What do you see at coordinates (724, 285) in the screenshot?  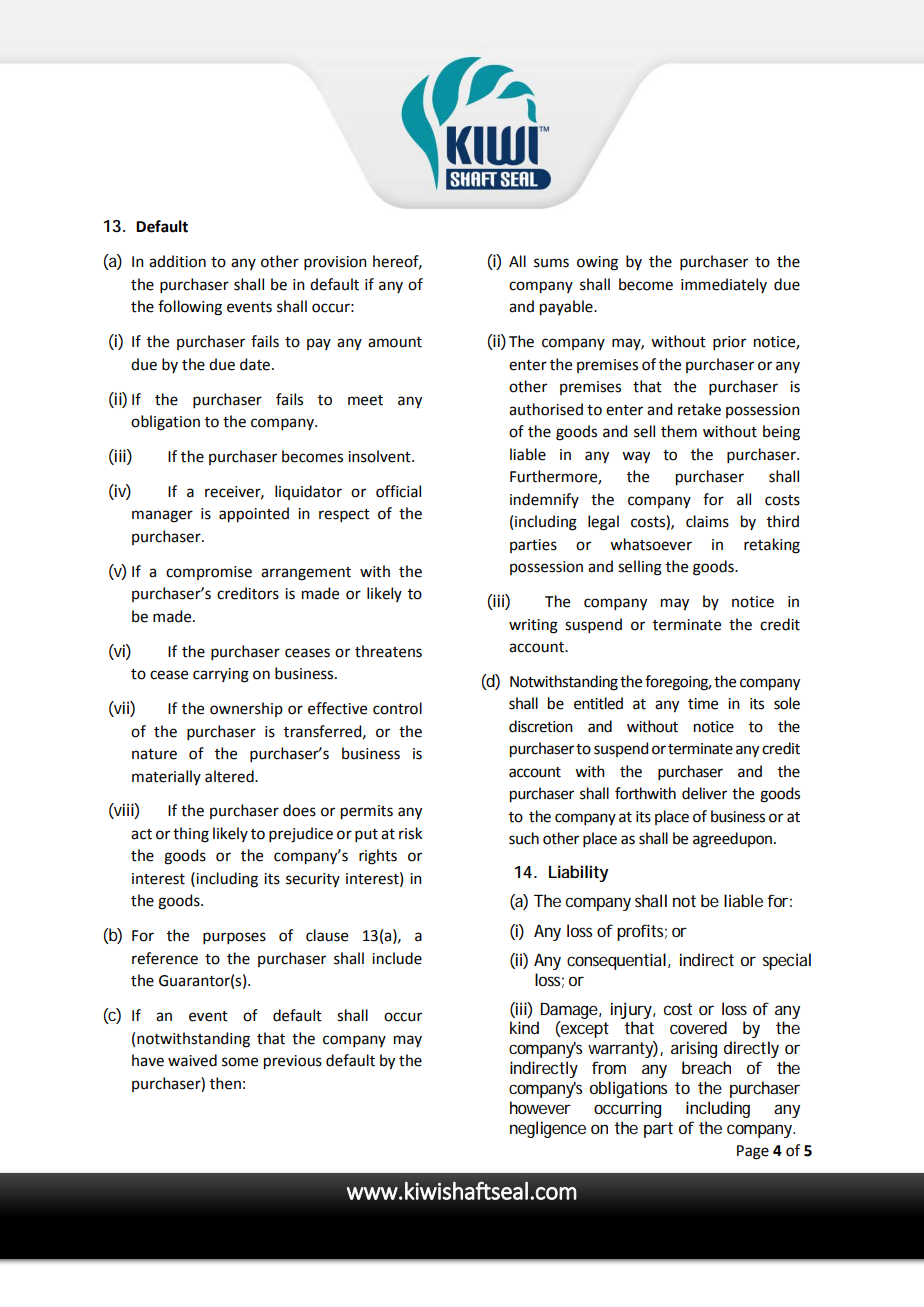 I see `immediately` at bounding box center [724, 285].
